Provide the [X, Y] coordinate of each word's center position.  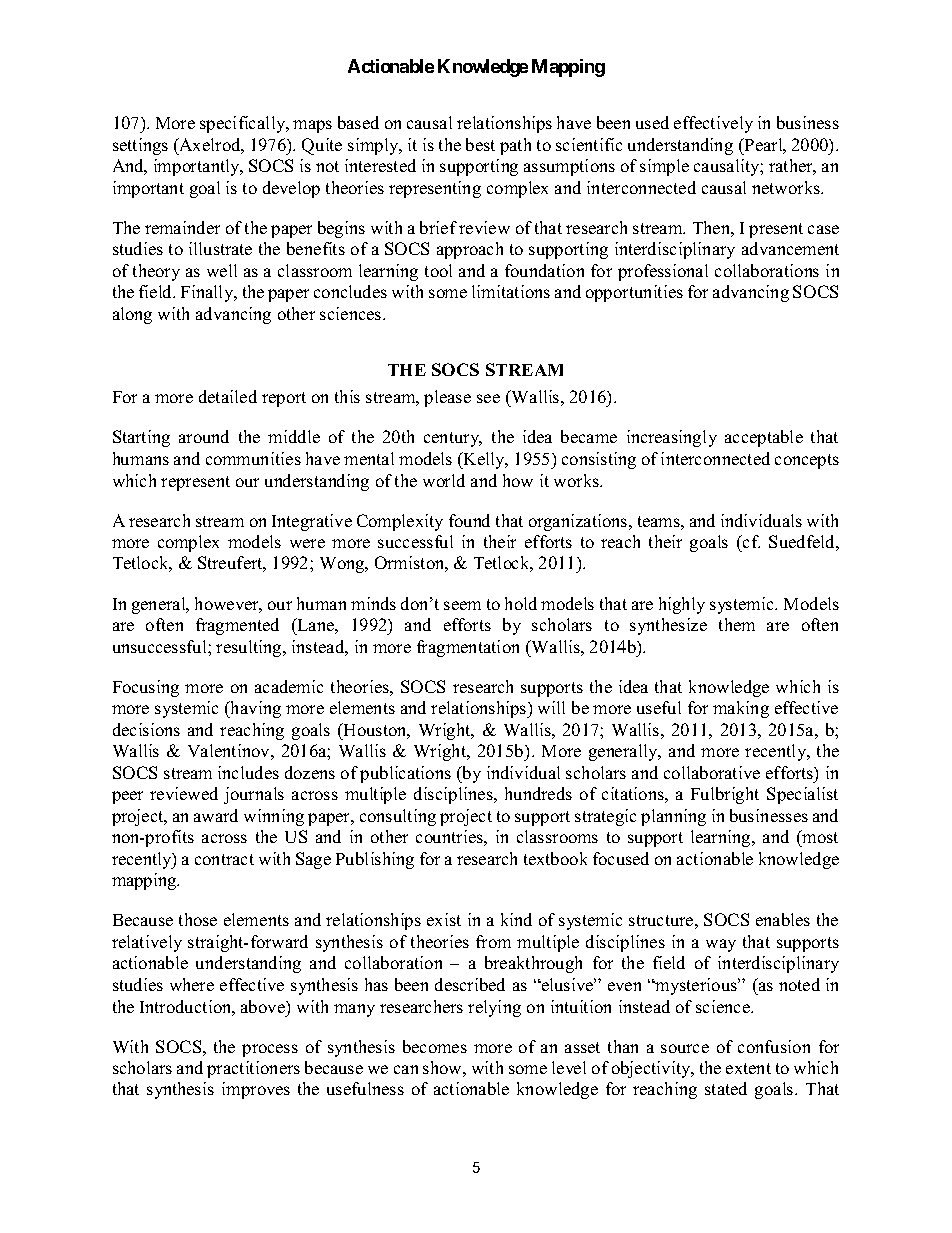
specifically [244, 124]
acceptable [764, 438]
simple [664, 167]
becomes [435, 1046]
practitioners [253, 1069]
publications [405, 774]
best [480, 144]
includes [248, 772]
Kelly [485, 460]
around [204, 436]
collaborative [712, 772]
